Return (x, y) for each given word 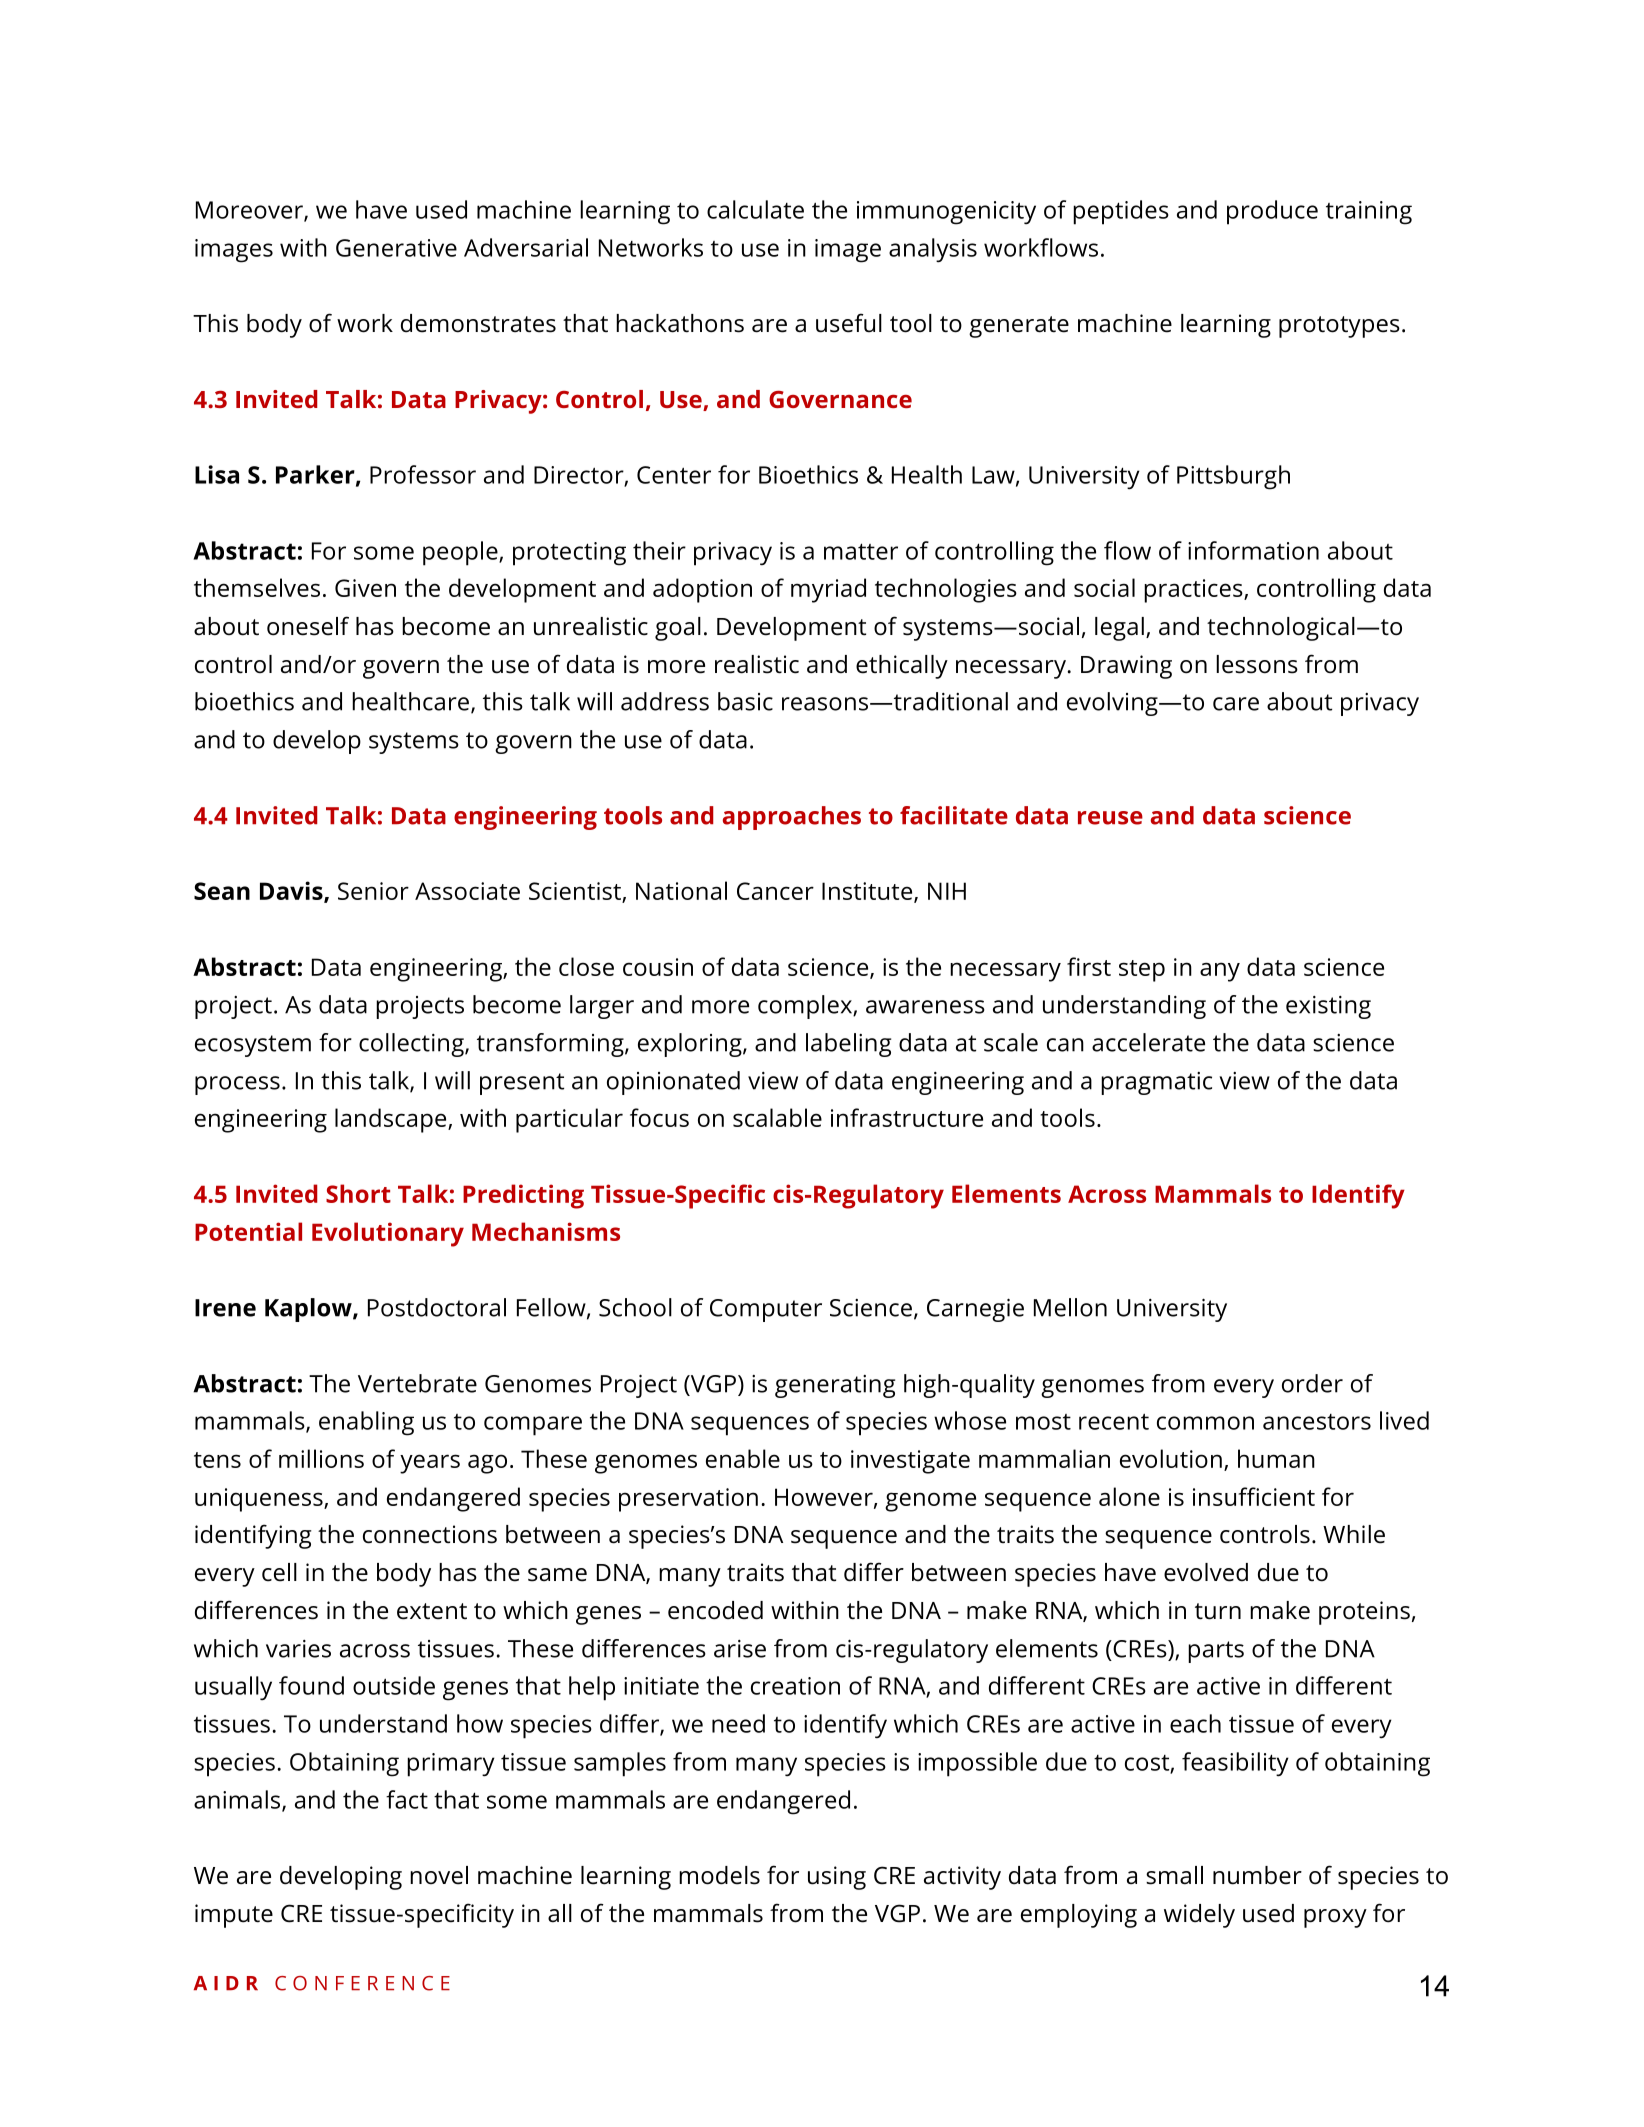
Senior (373, 891)
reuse (1110, 818)
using (837, 1878)
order (1312, 1383)
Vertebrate (417, 1383)
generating (835, 1386)
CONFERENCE (362, 1983)
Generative (396, 248)
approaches (792, 818)
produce (1272, 212)
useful (849, 323)
